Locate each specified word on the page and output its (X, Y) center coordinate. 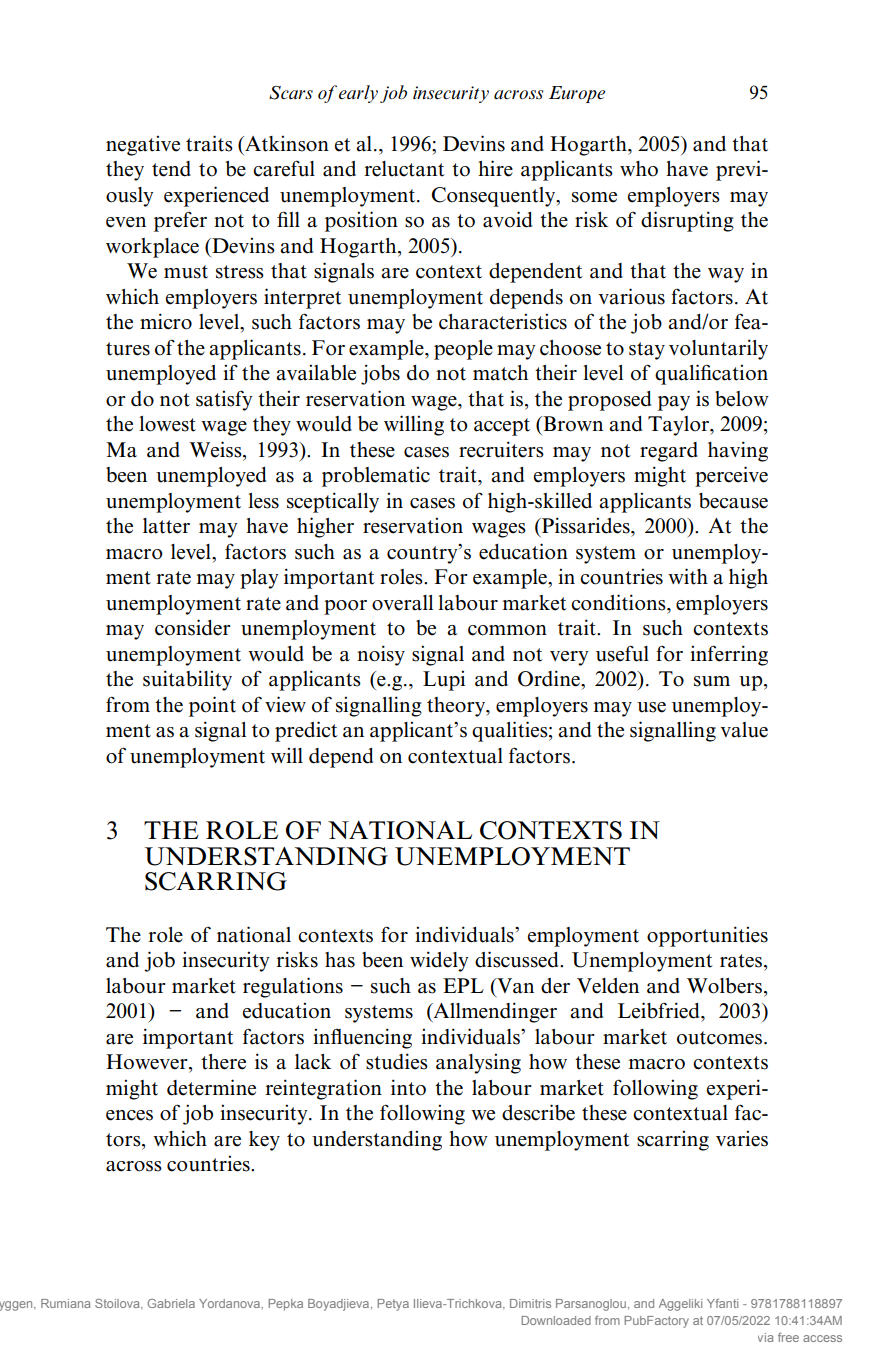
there (223, 1062)
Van (514, 986)
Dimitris (530, 1303)
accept (502, 427)
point (212, 706)
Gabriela (171, 1303)
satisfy (224, 400)
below (742, 399)
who (639, 169)
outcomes (719, 1038)
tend (171, 169)
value (744, 730)
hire (495, 168)
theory (457, 707)
